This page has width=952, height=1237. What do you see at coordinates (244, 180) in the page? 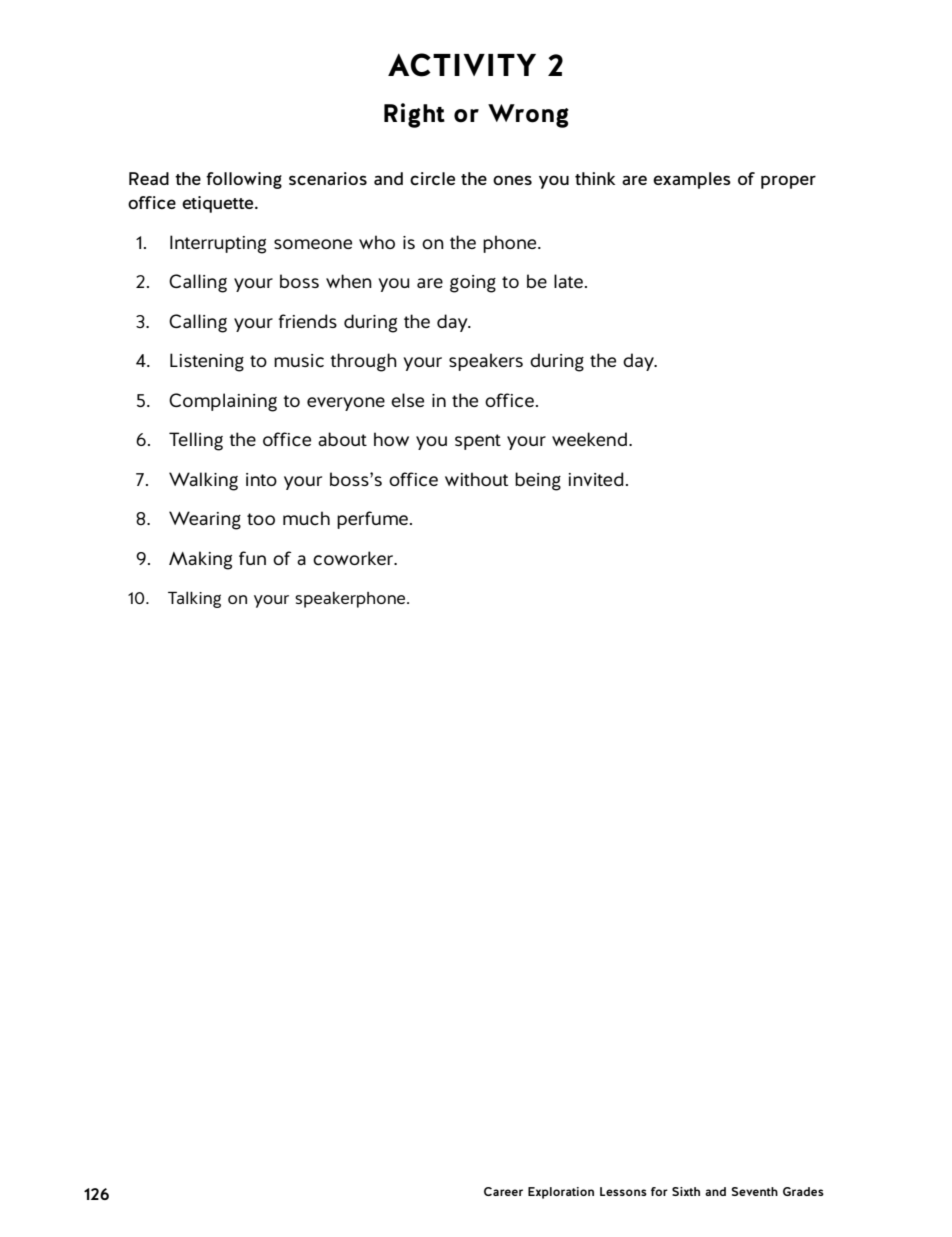
I see `following` at bounding box center [244, 180].
